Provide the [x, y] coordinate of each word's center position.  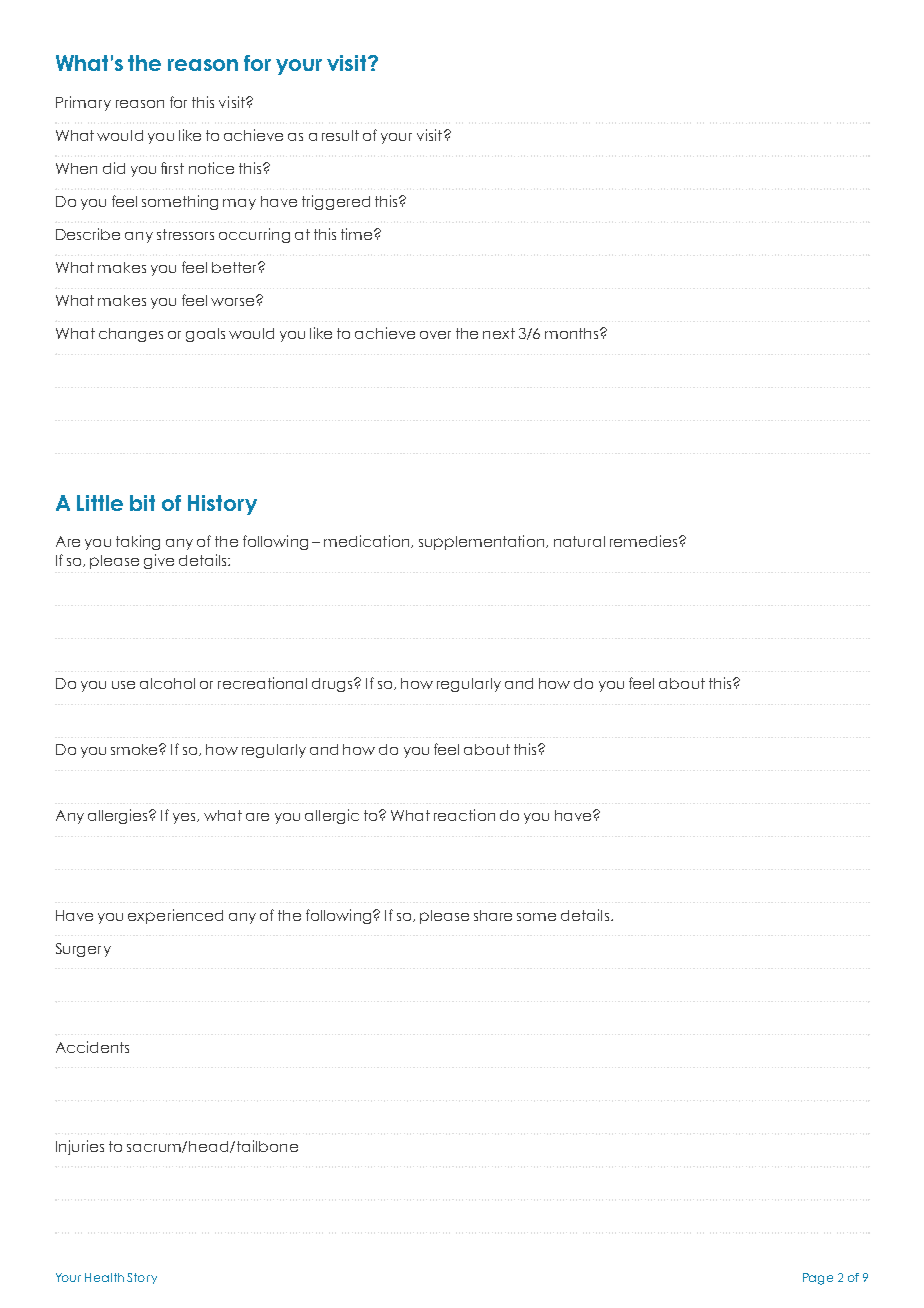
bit [142, 503]
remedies [645, 541]
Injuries [80, 1147]
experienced [175, 916]
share [493, 915]
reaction [464, 815]
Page [818, 1279]
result [340, 135]
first [172, 168]
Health [104, 1277]
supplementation [483, 542]
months [573, 333]
